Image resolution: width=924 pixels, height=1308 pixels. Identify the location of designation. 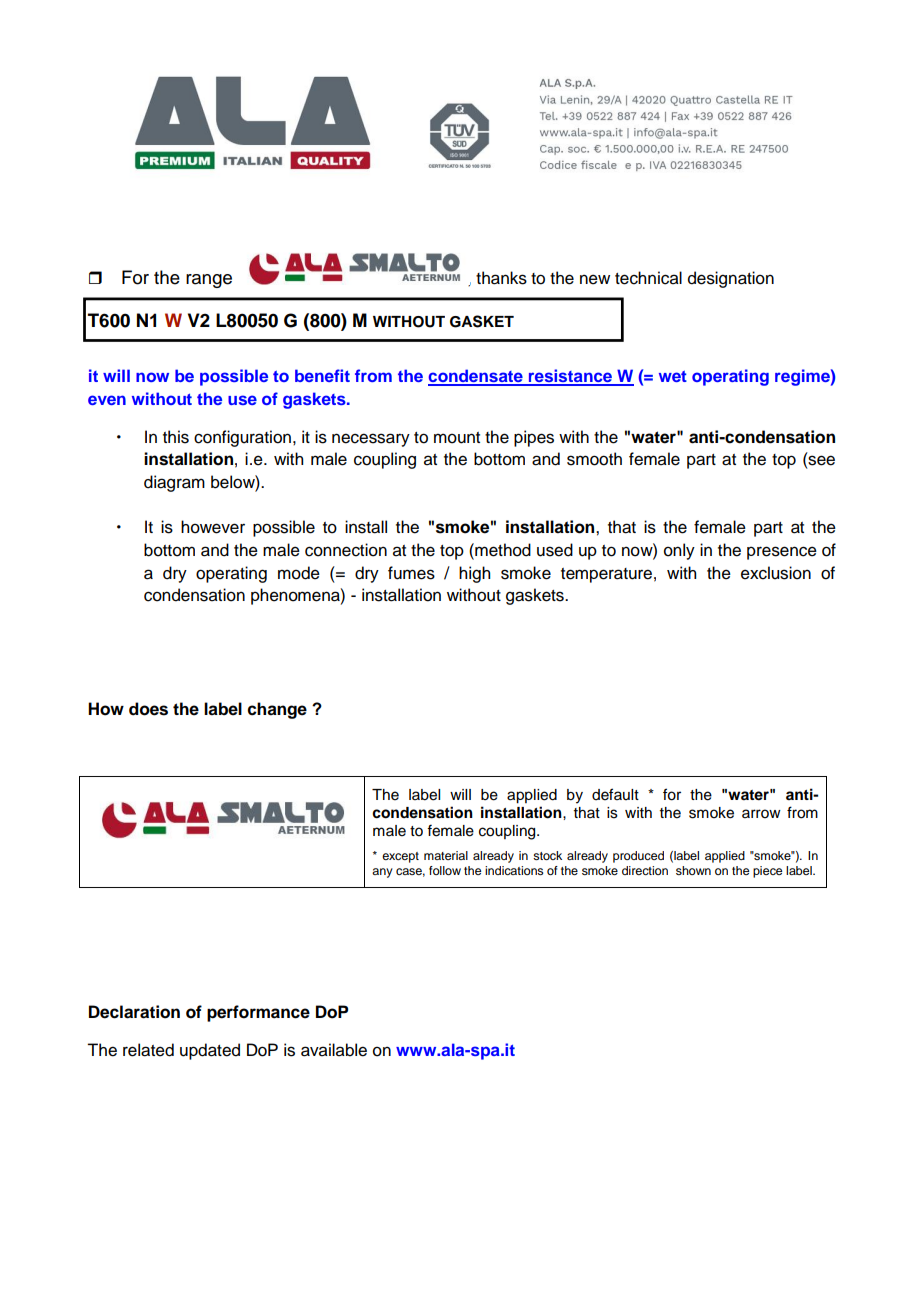
(731, 279).
